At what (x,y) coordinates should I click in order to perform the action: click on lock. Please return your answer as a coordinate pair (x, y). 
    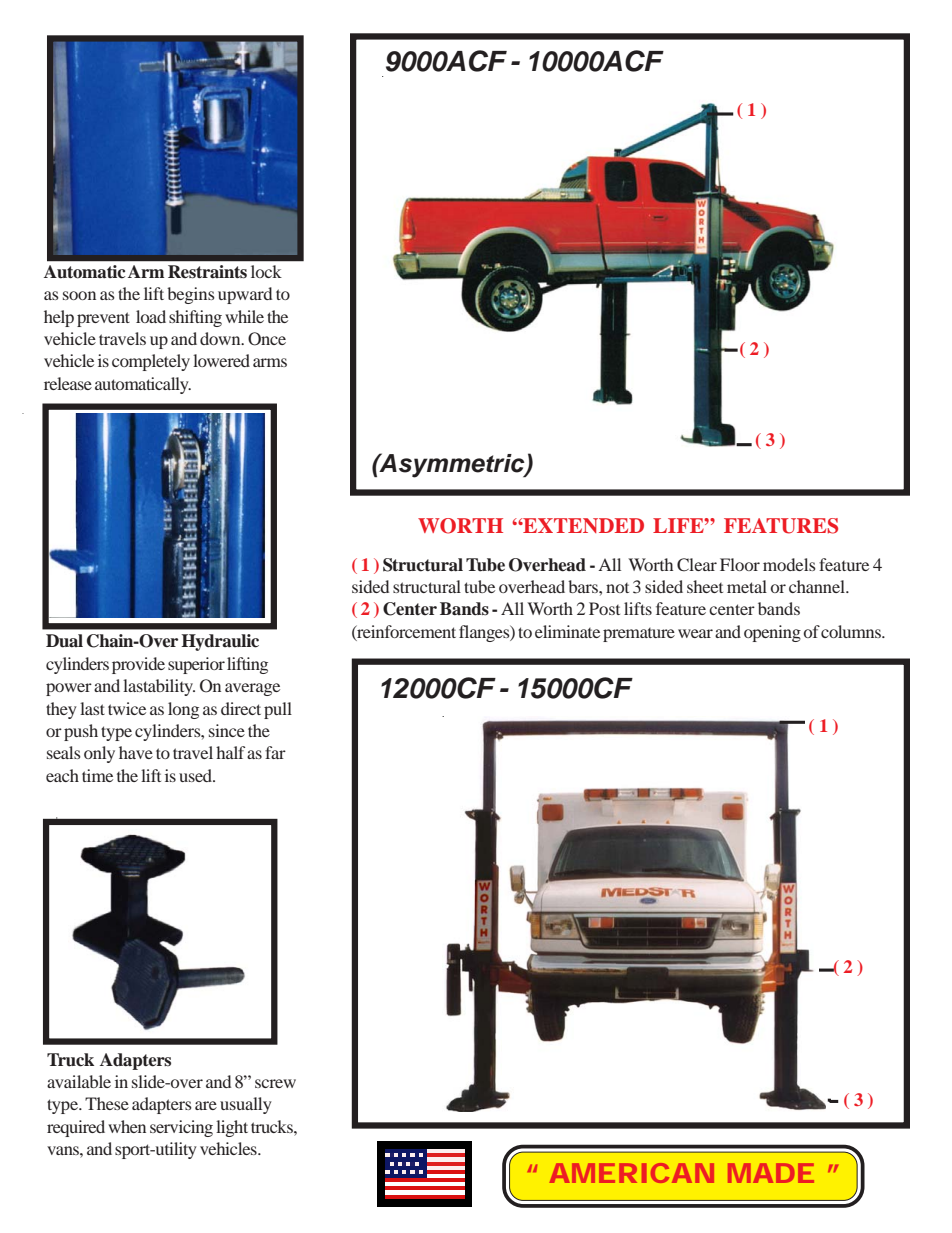
    Looking at the image, I should click on (266, 271).
